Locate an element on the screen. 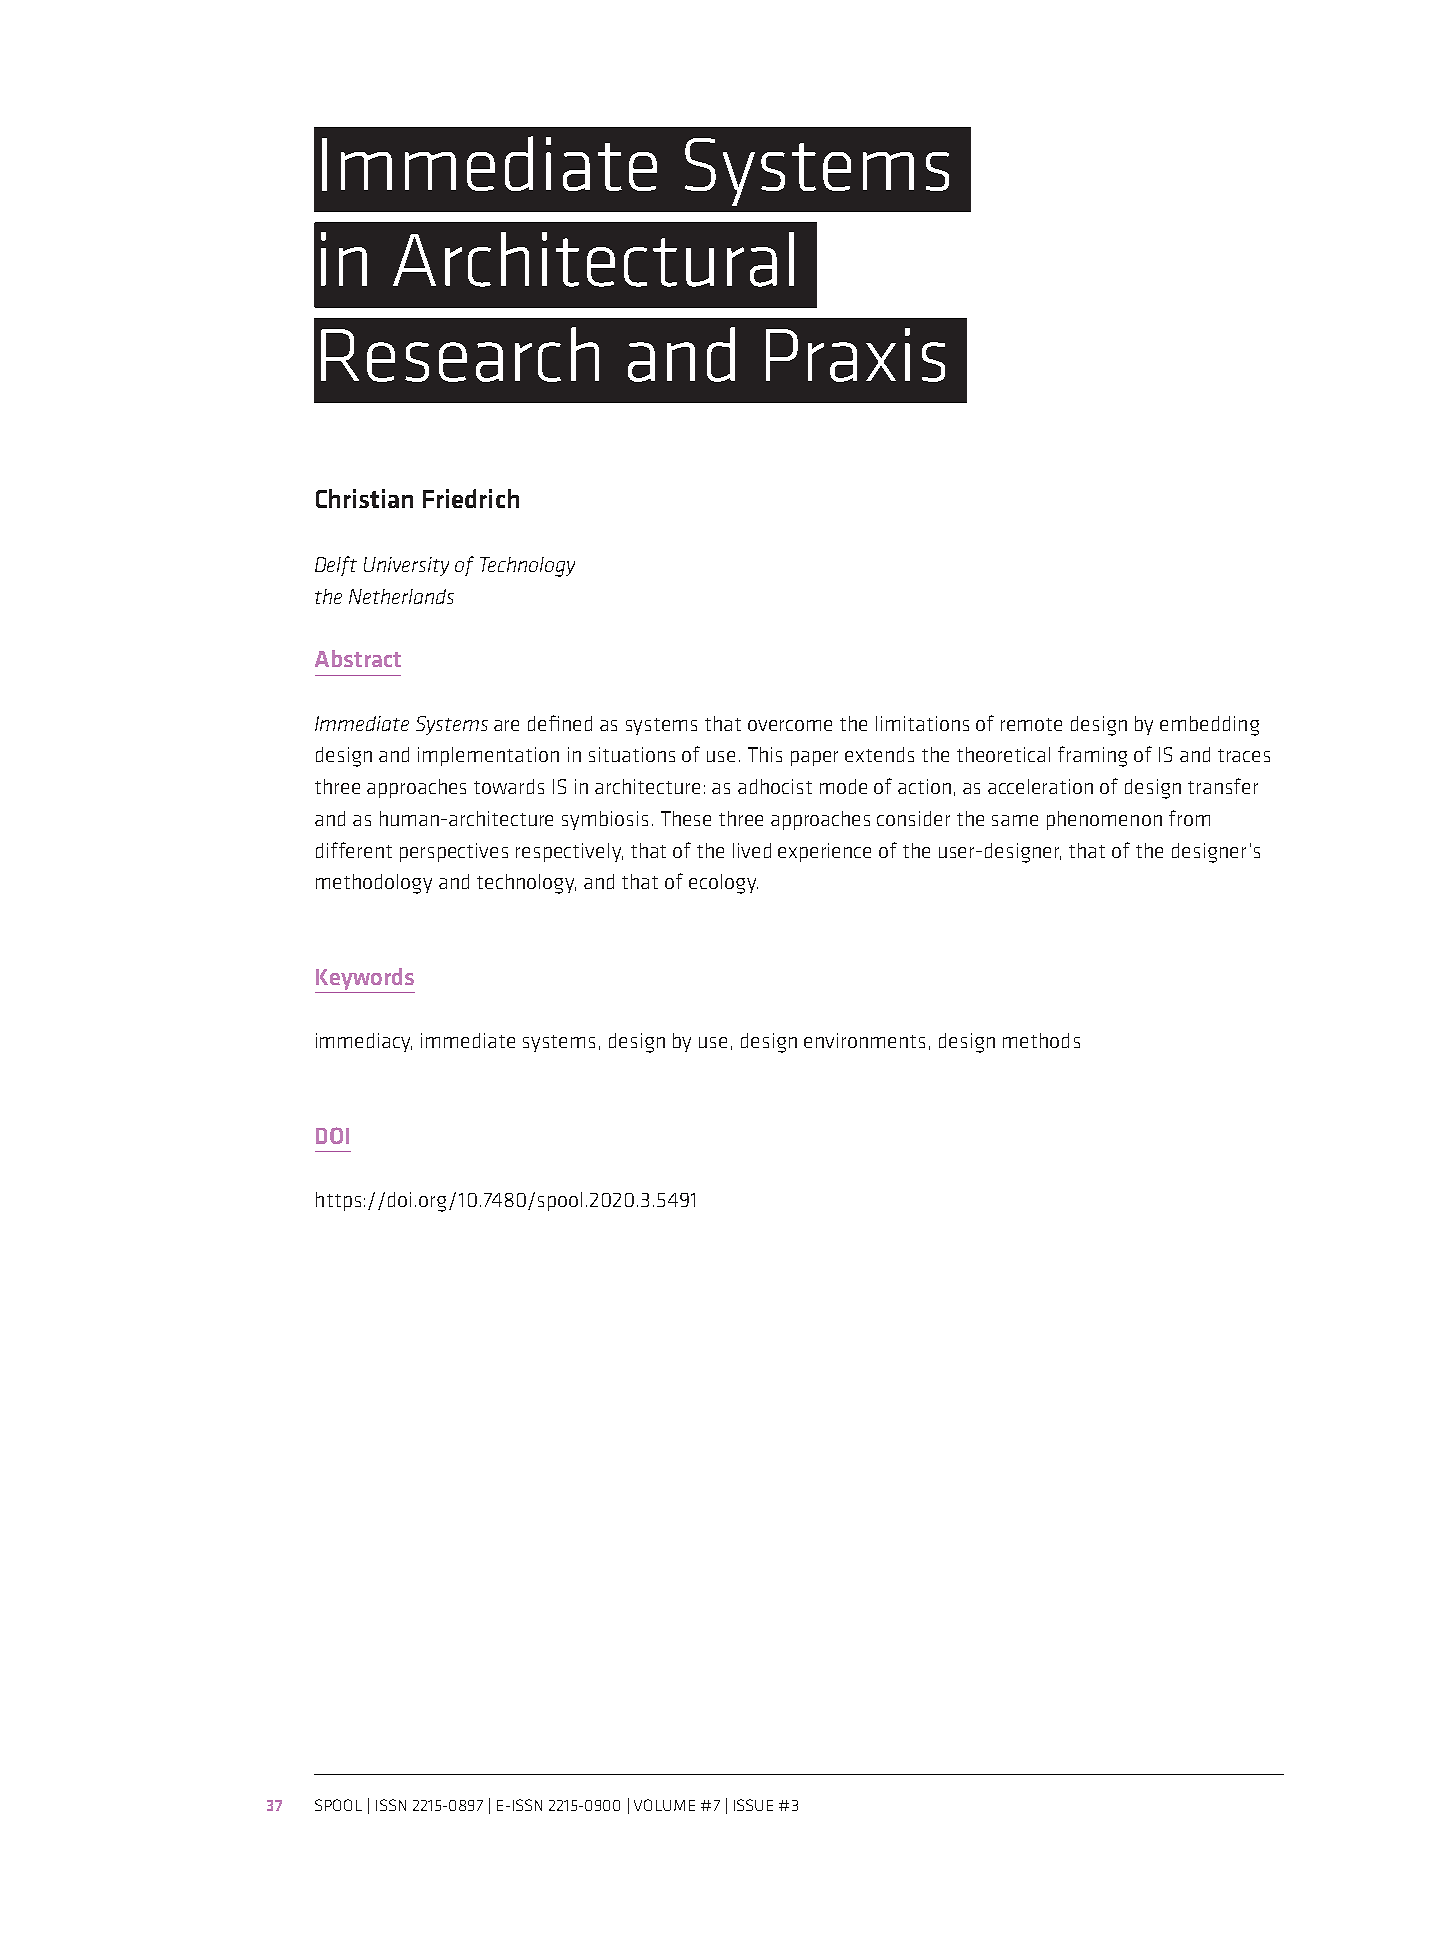  paper is located at coordinates (814, 758).
